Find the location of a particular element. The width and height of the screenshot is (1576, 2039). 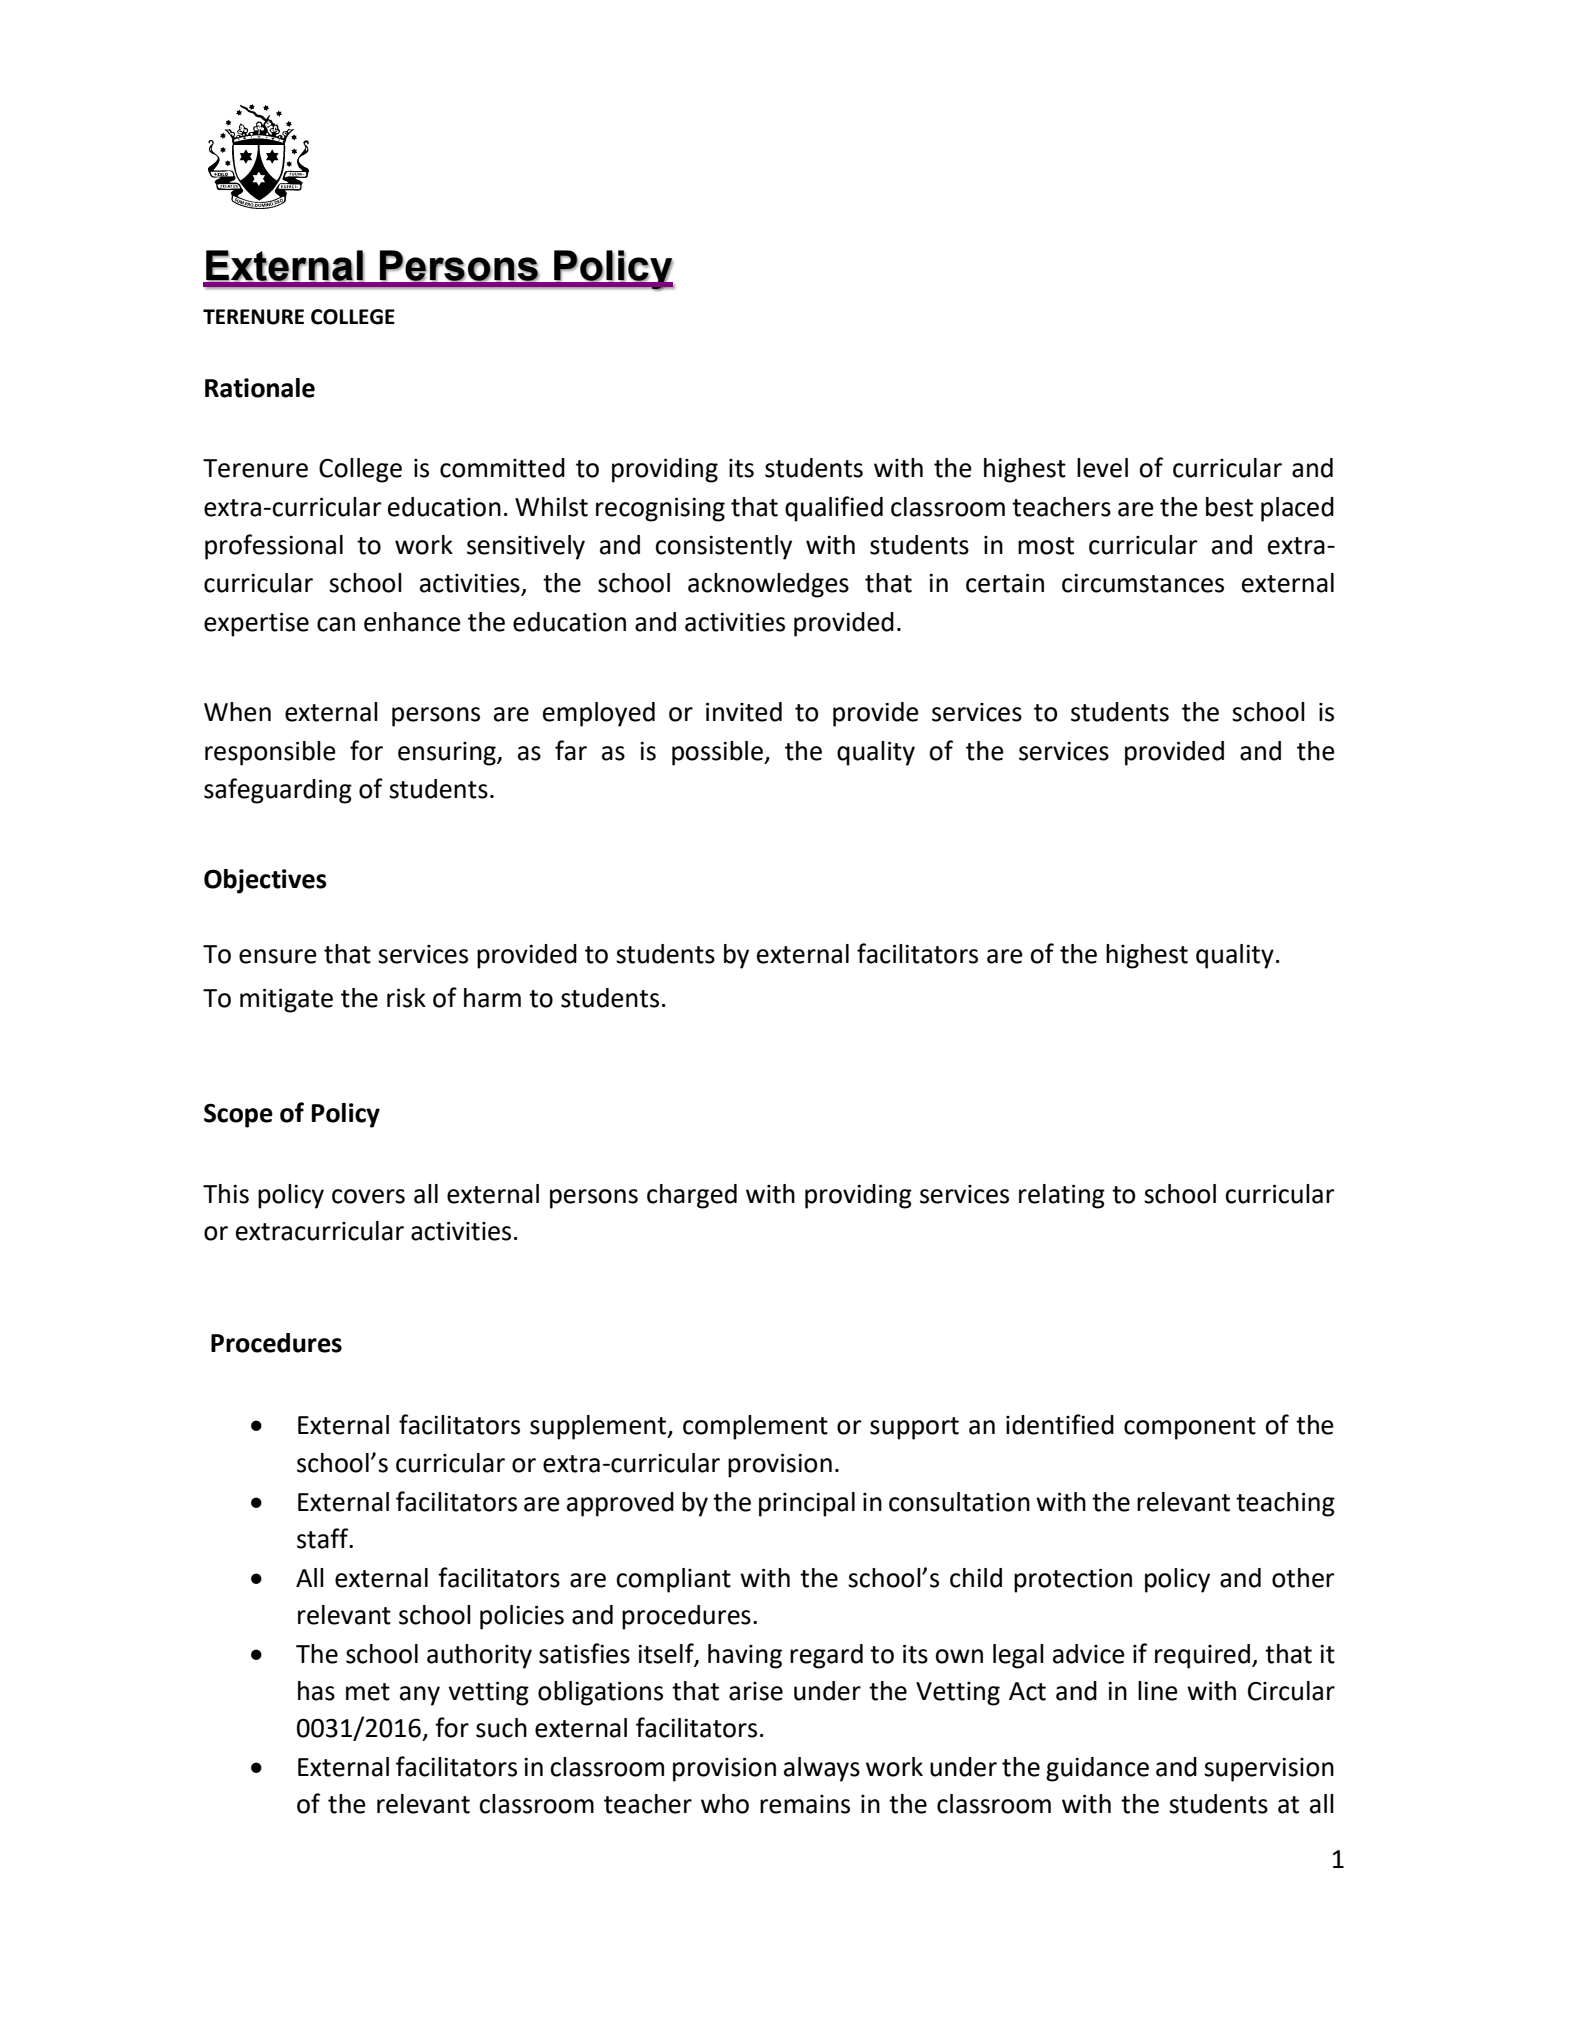

possible is located at coordinates (718, 753).
